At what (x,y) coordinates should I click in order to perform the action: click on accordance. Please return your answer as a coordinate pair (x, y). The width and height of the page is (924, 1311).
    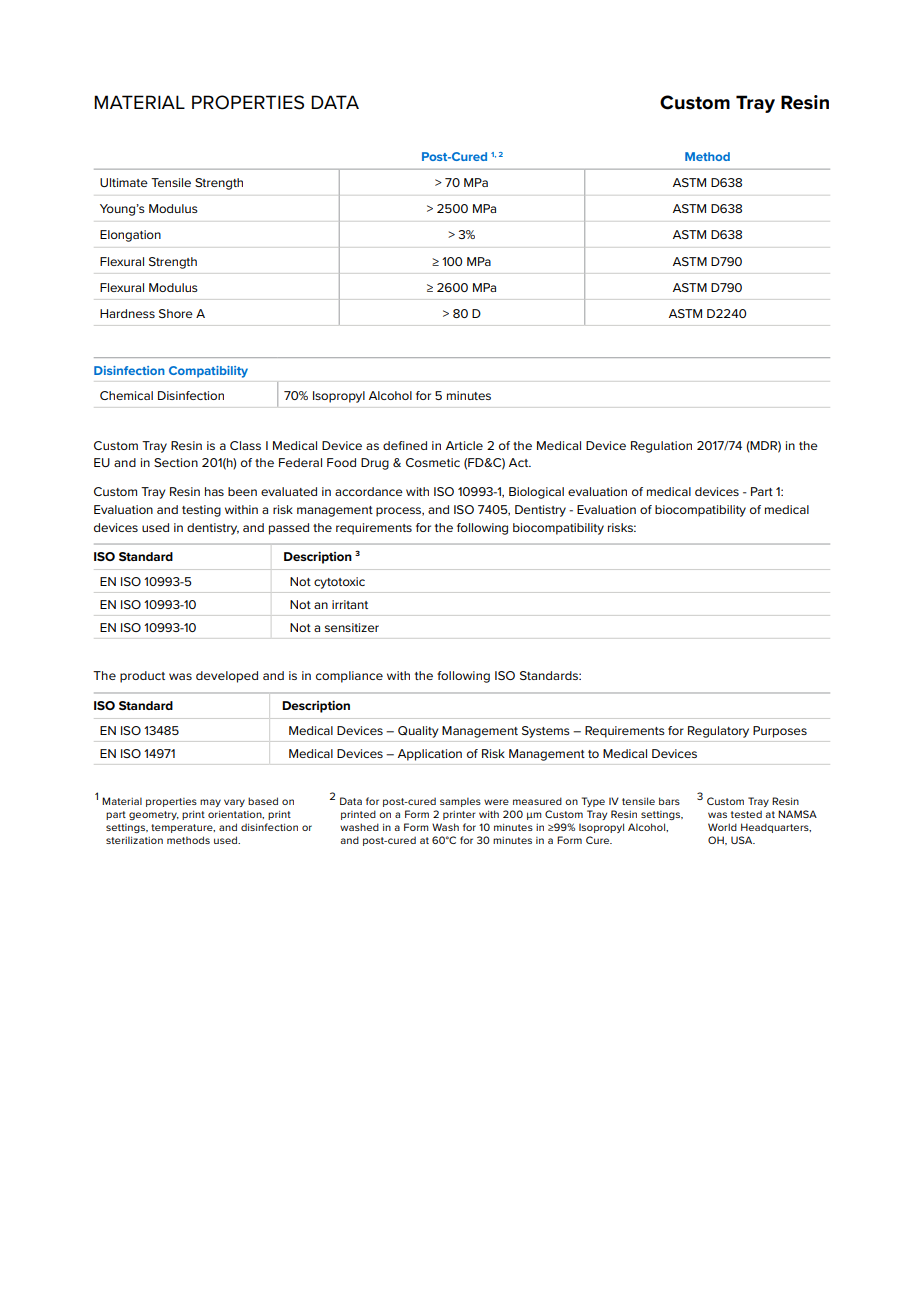
    Looking at the image, I should click on (369, 491).
